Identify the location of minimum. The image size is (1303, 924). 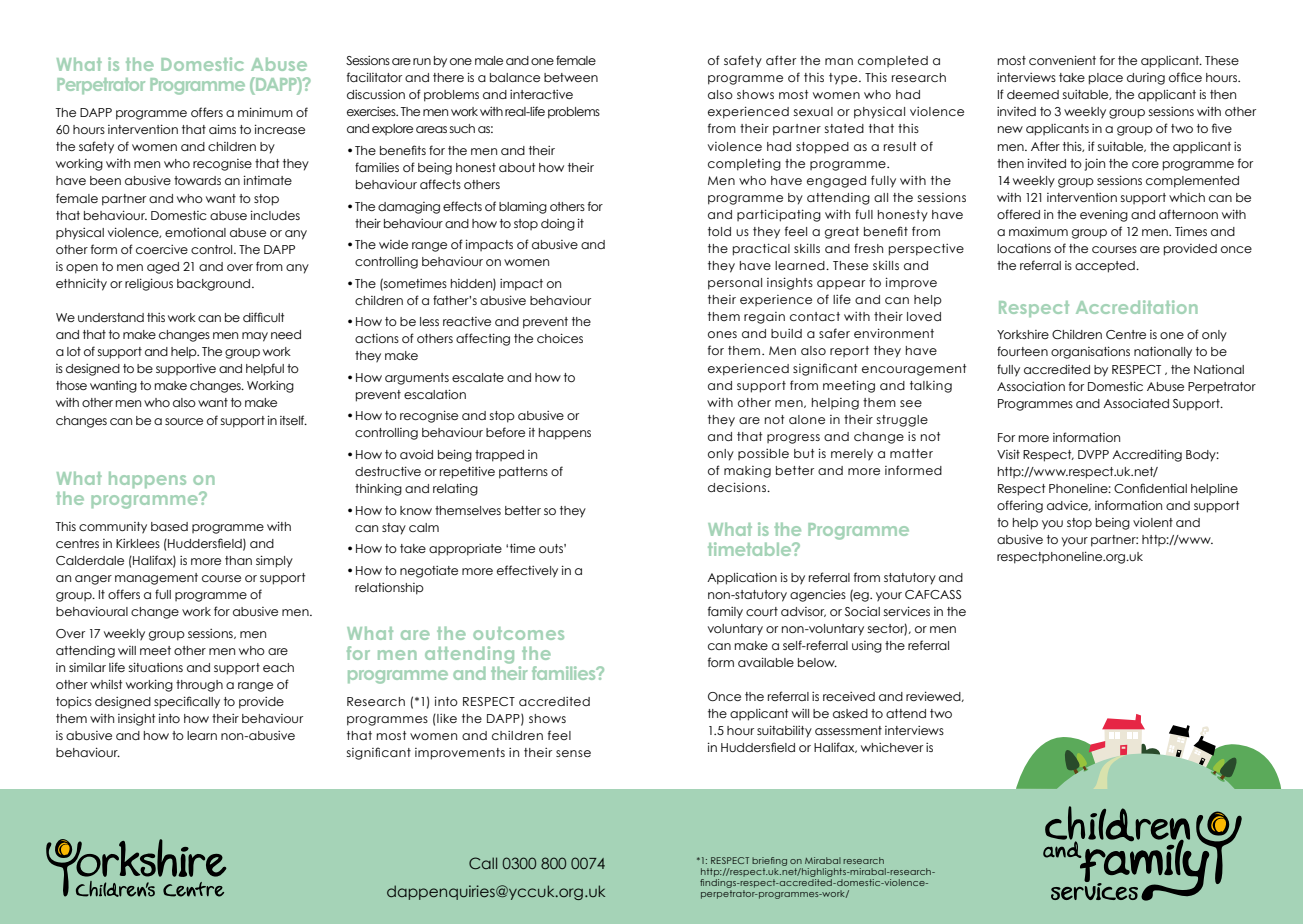
(265, 112).
